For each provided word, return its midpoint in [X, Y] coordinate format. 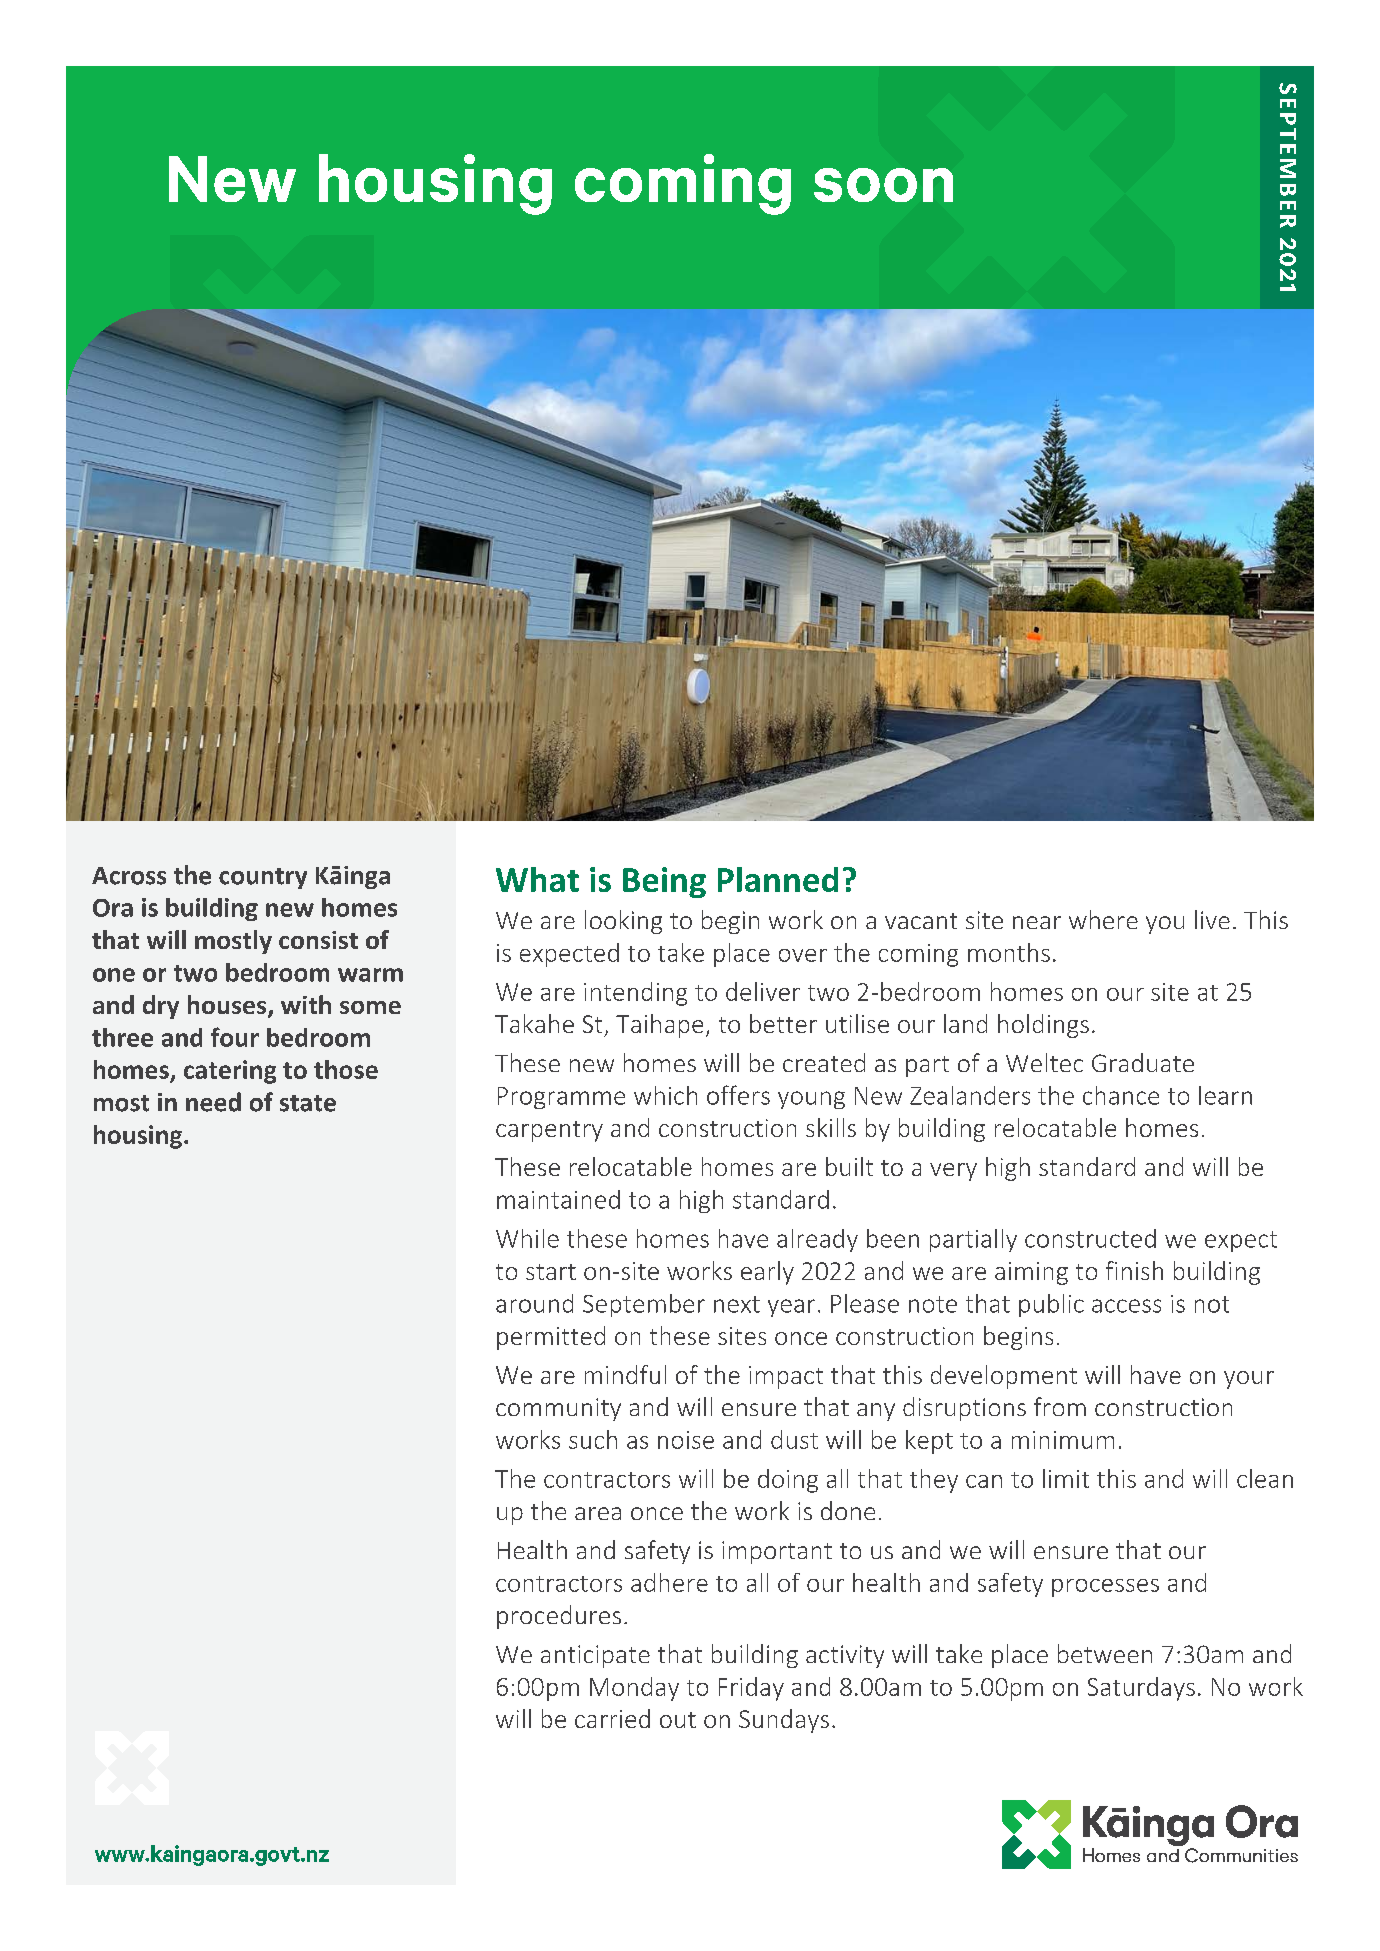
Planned [778, 879]
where [1103, 919]
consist [318, 940]
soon [883, 185]
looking [623, 922]
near [1037, 922]
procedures [559, 1617]
